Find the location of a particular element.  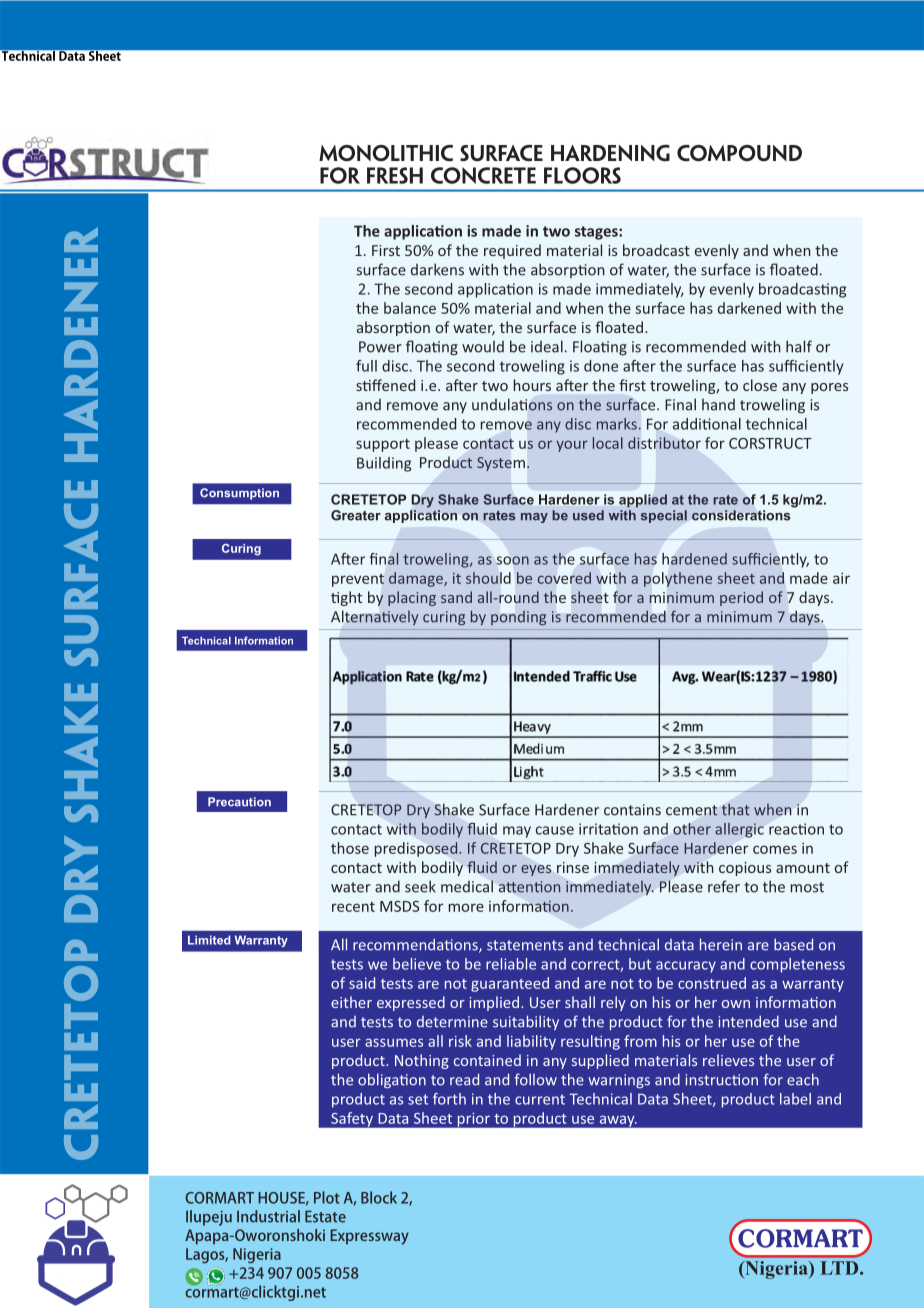

close is located at coordinates (760, 385).
